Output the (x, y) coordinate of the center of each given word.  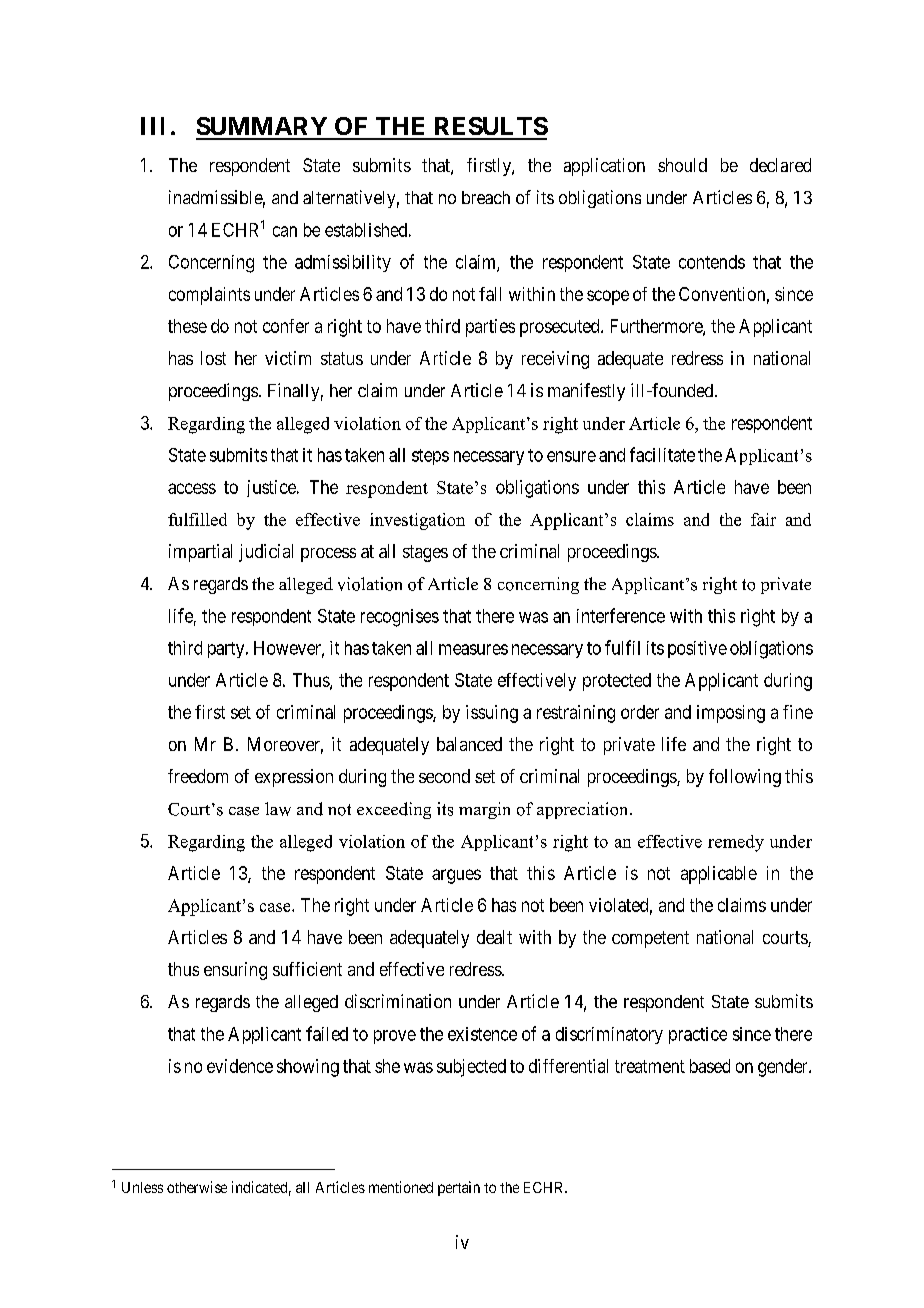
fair (763, 519)
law (278, 809)
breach (486, 197)
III (152, 126)
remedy (736, 843)
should (682, 165)
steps (430, 457)
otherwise (197, 1187)
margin (484, 810)
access (192, 488)
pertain (459, 1188)
